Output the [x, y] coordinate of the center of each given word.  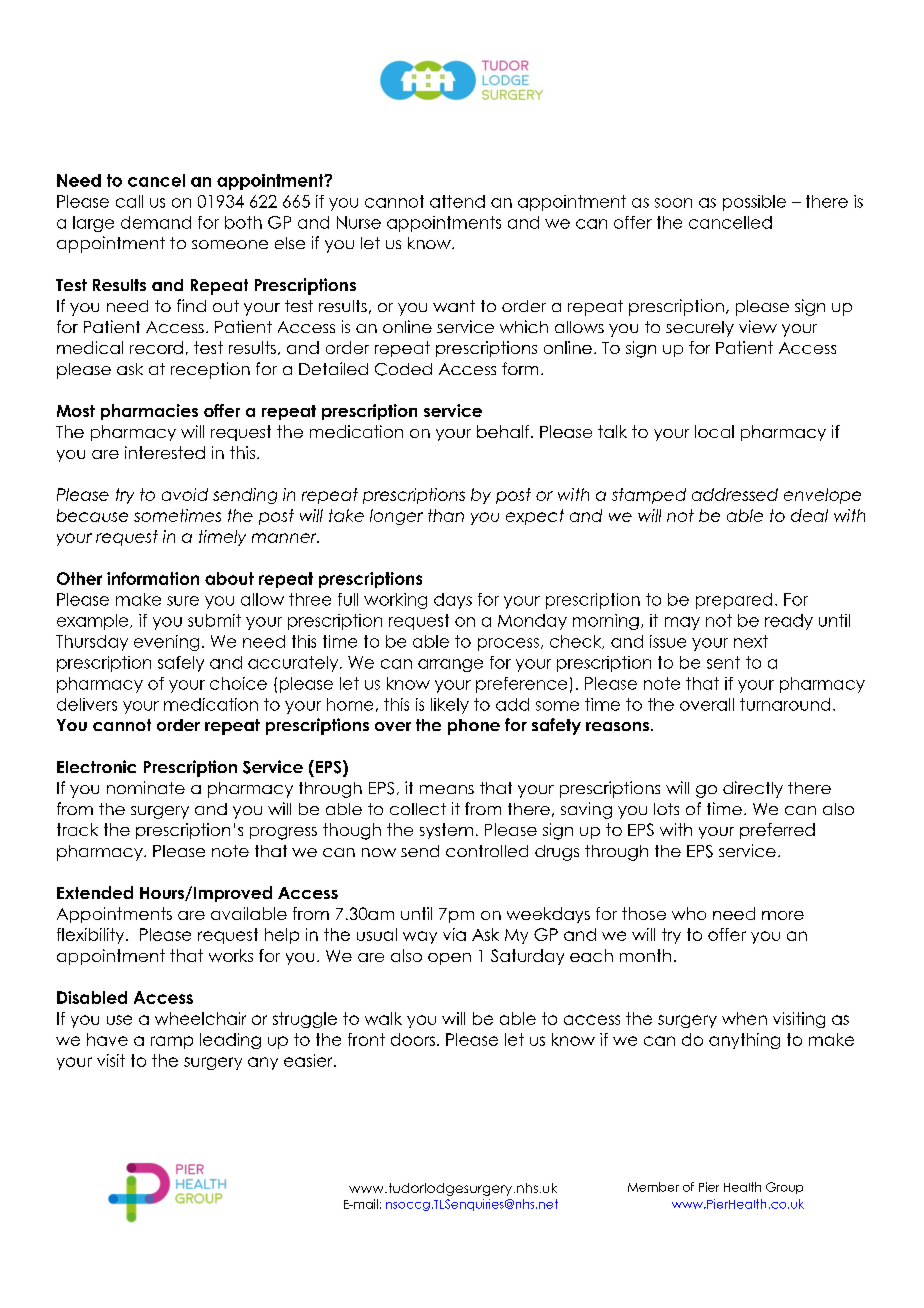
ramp [172, 1042]
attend [457, 201]
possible [754, 203]
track [77, 829]
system [446, 831]
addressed [735, 494]
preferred [777, 831]
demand [156, 222]
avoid [185, 494]
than [446, 515]
